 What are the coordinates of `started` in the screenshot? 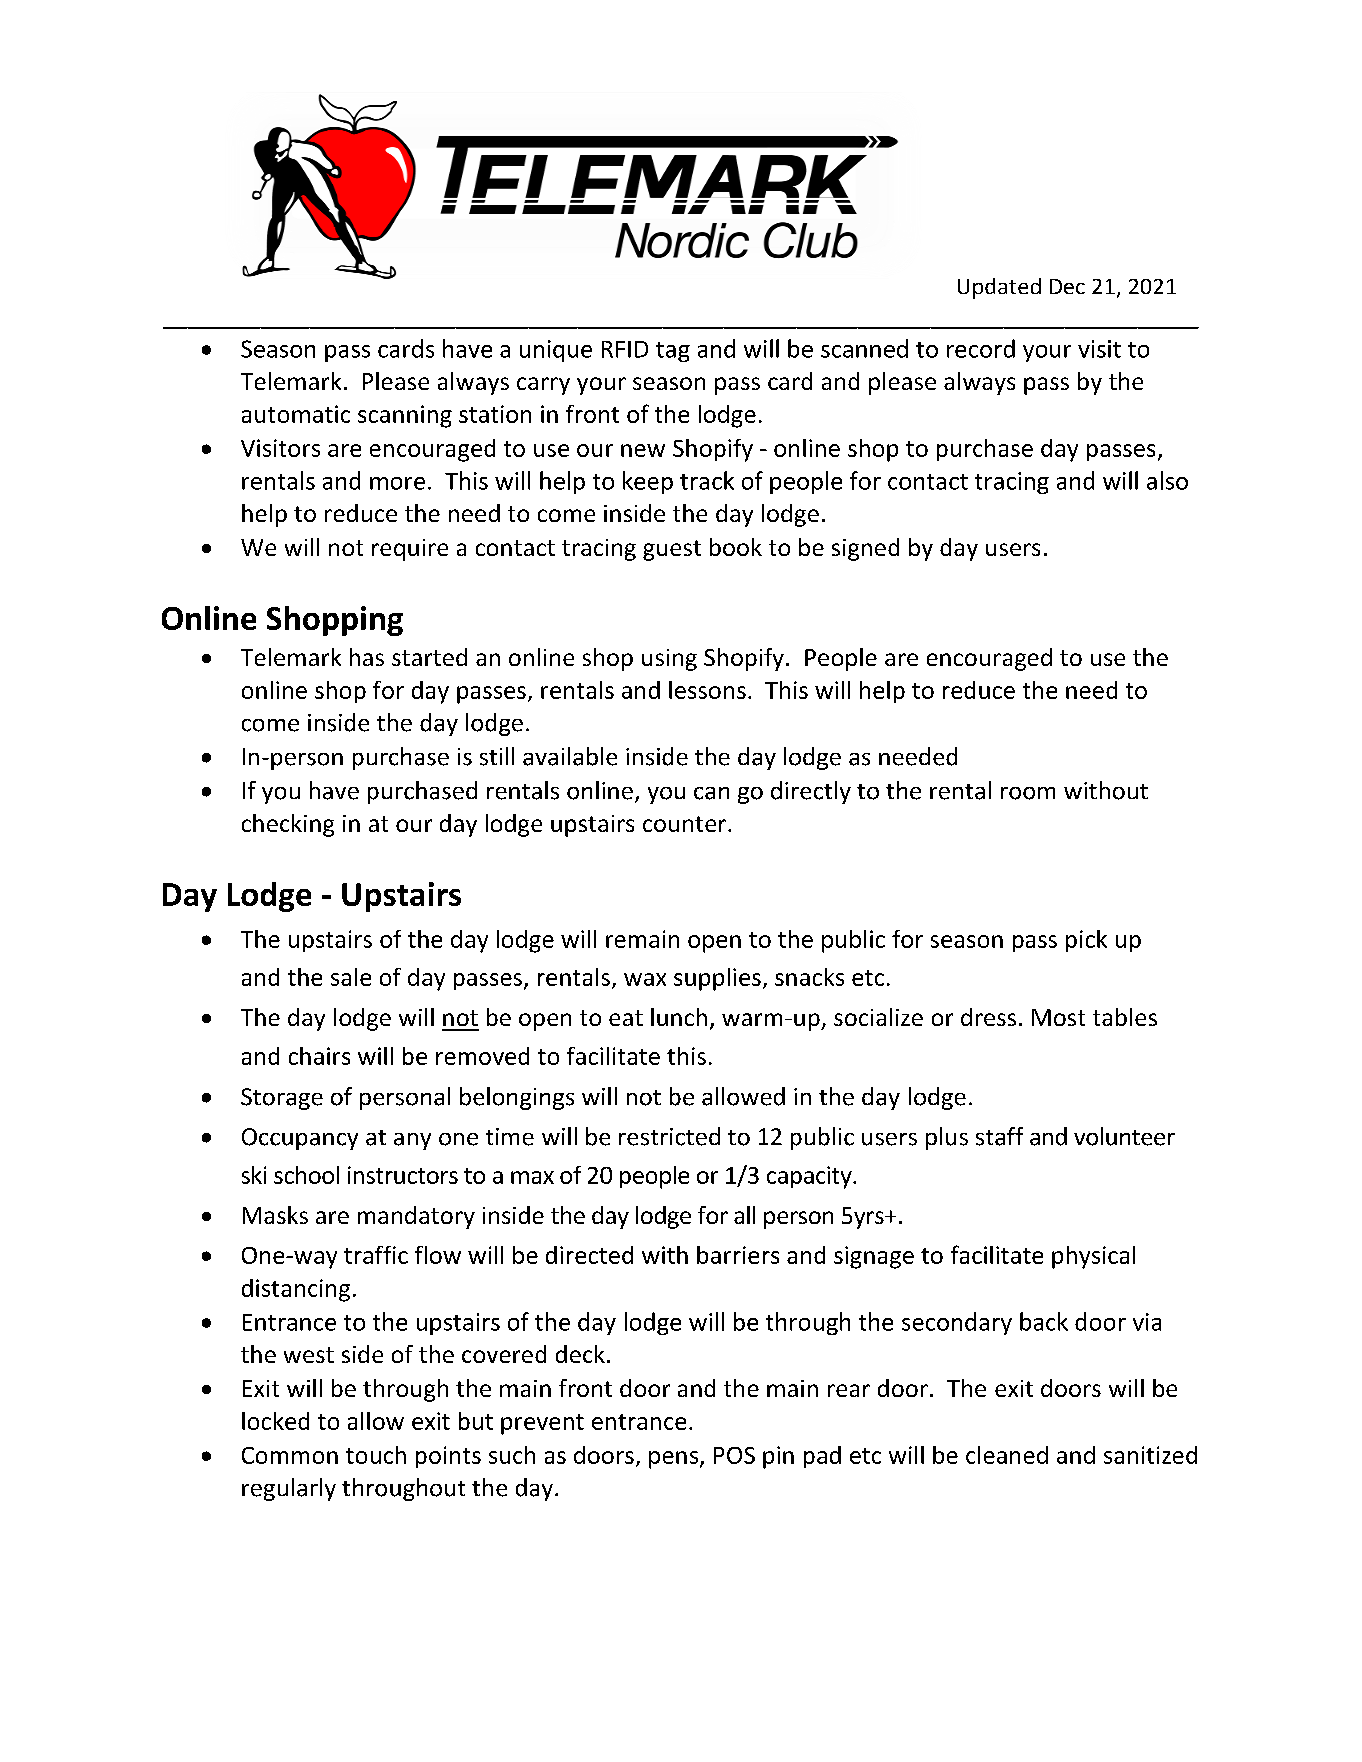 It's located at (429, 657).
